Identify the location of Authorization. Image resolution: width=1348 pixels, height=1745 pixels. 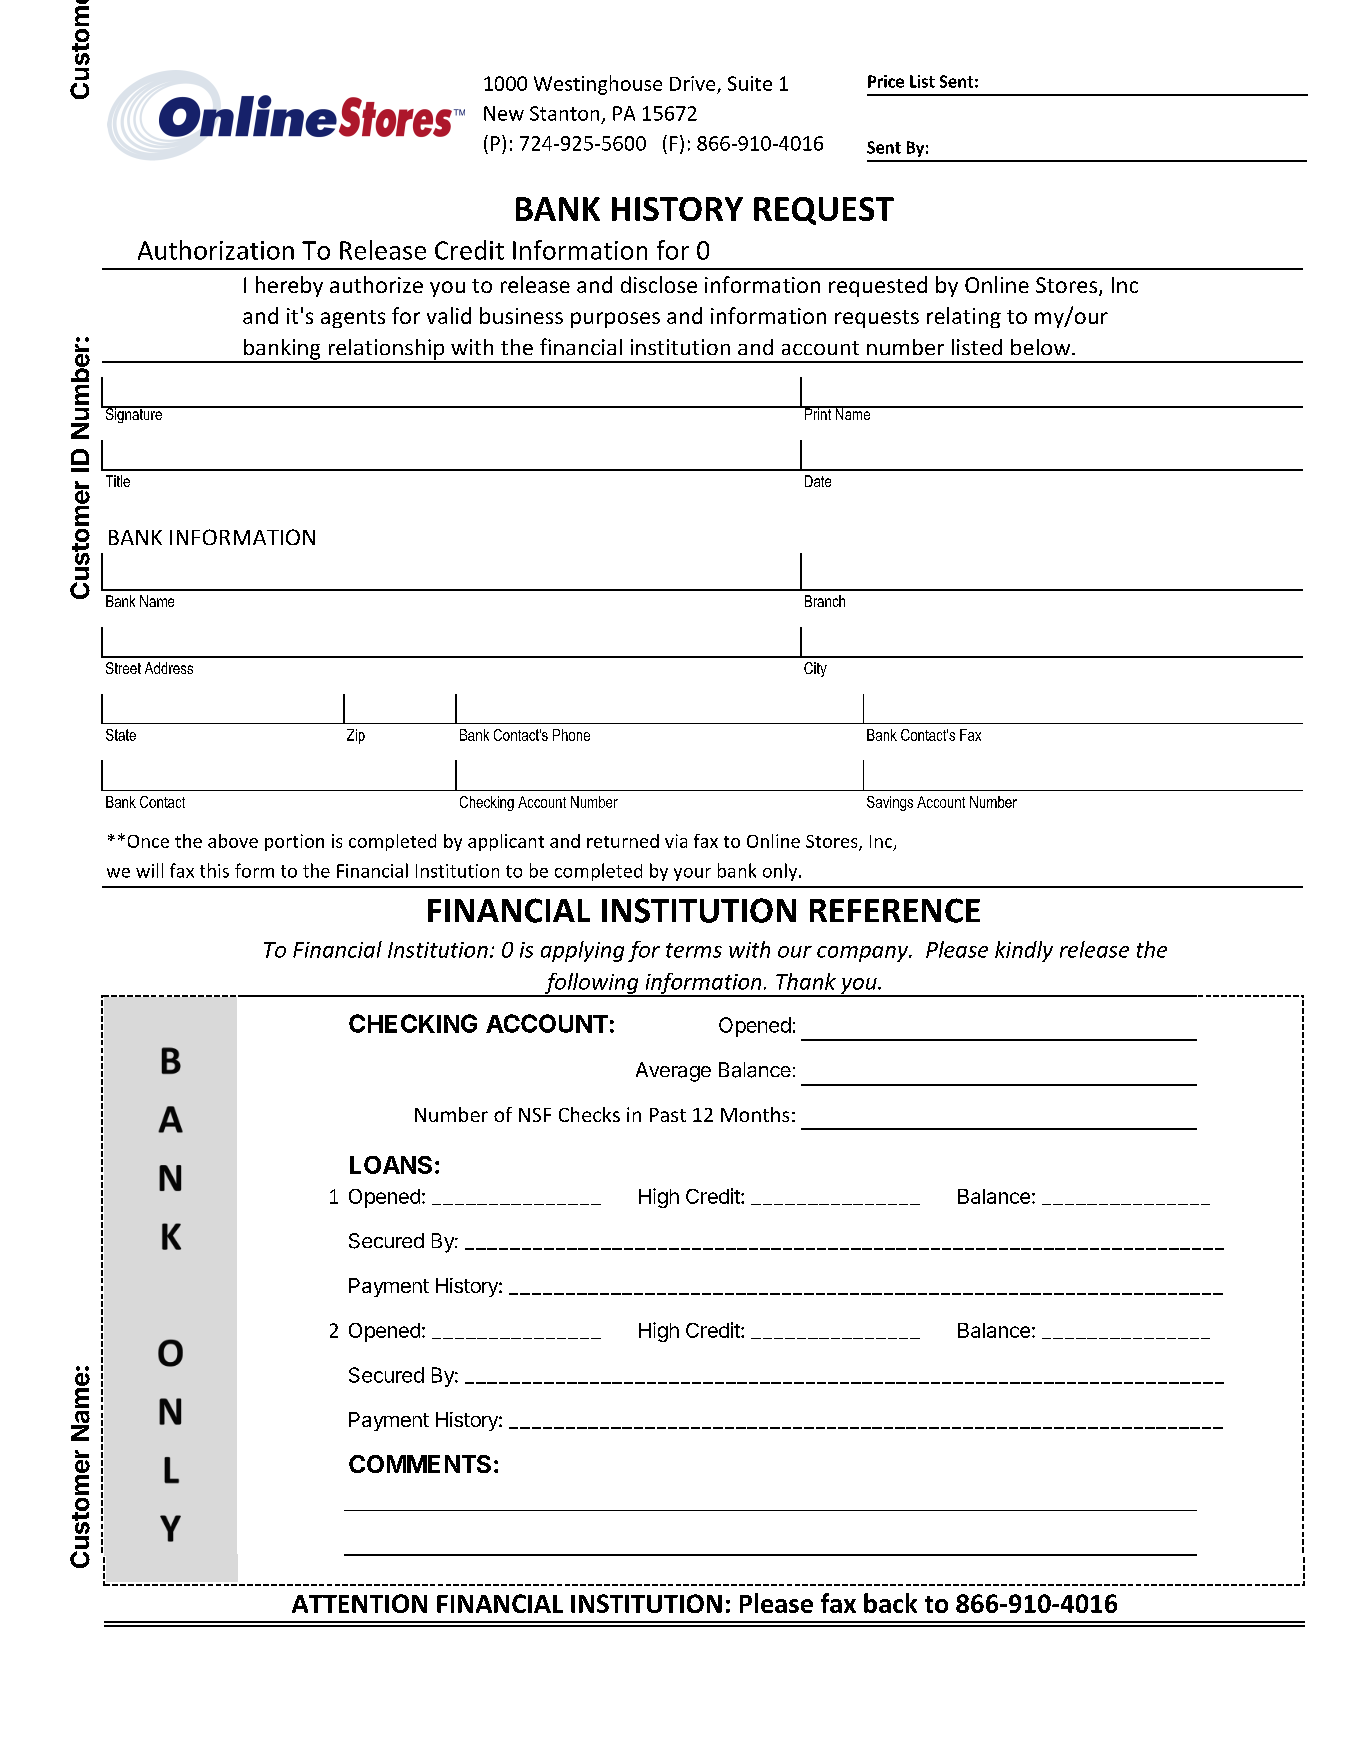
(216, 250).
